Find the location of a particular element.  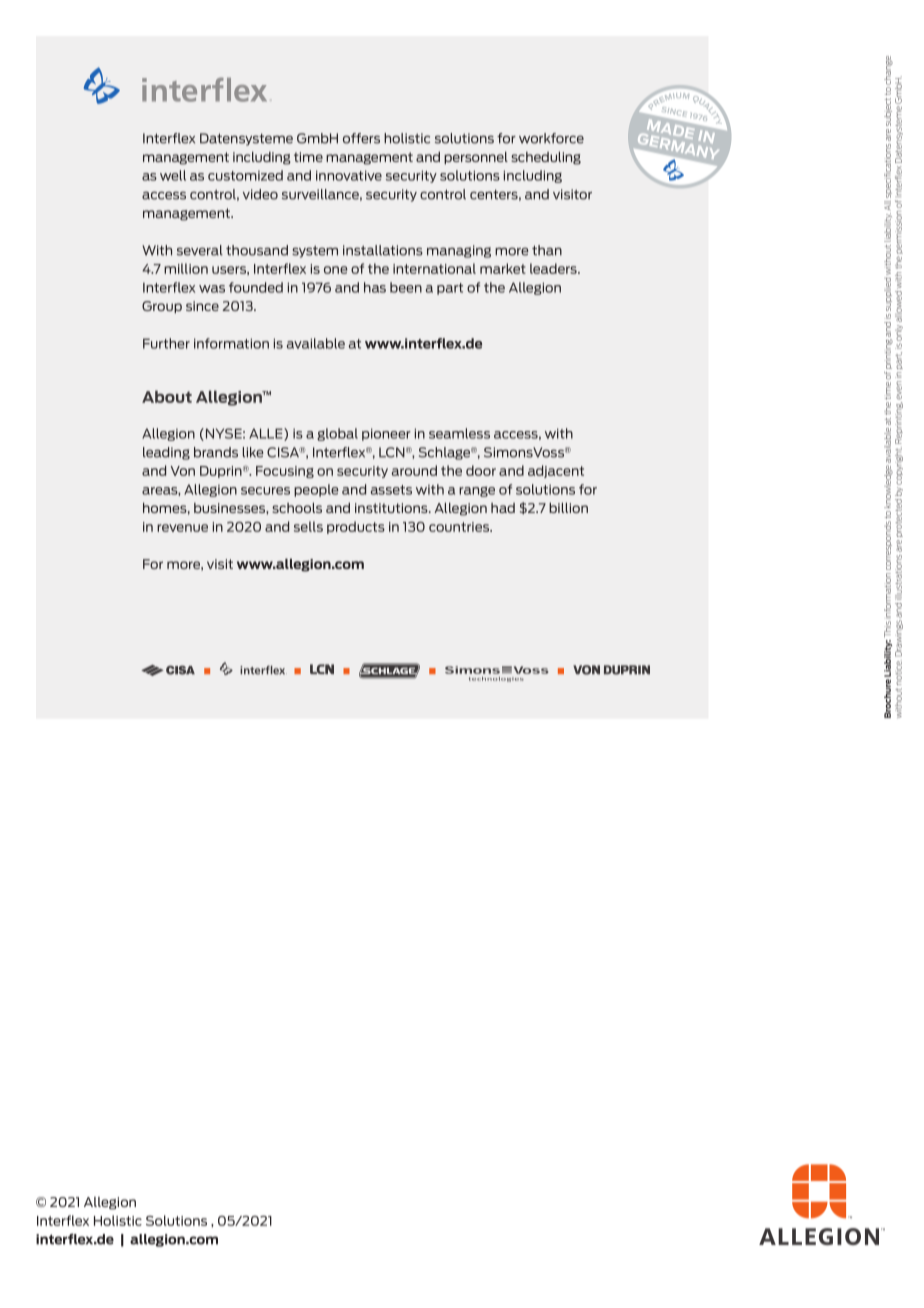

secures is located at coordinates (265, 491).
